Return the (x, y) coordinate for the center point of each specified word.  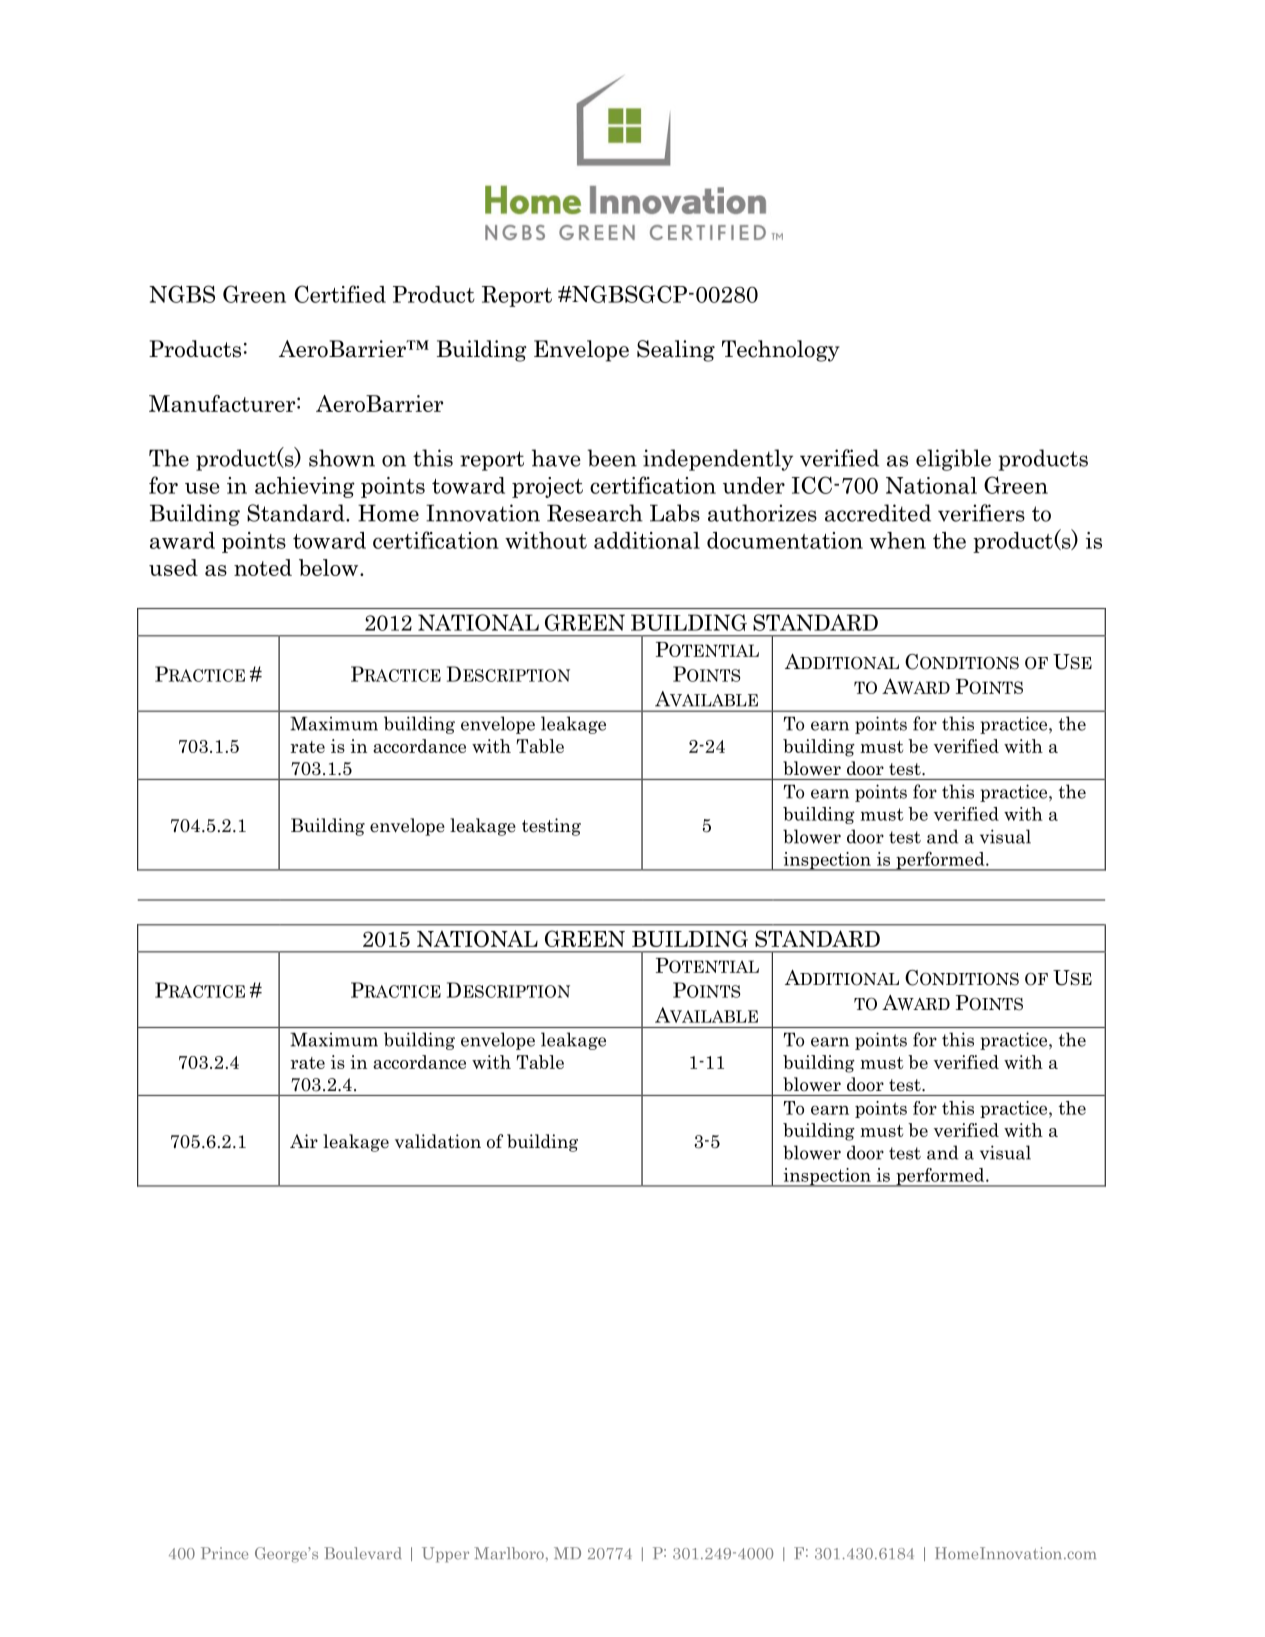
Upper (445, 1554)
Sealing (676, 351)
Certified (340, 294)
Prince (224, 1553)
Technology (781, 351)
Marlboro (509, 1553)
